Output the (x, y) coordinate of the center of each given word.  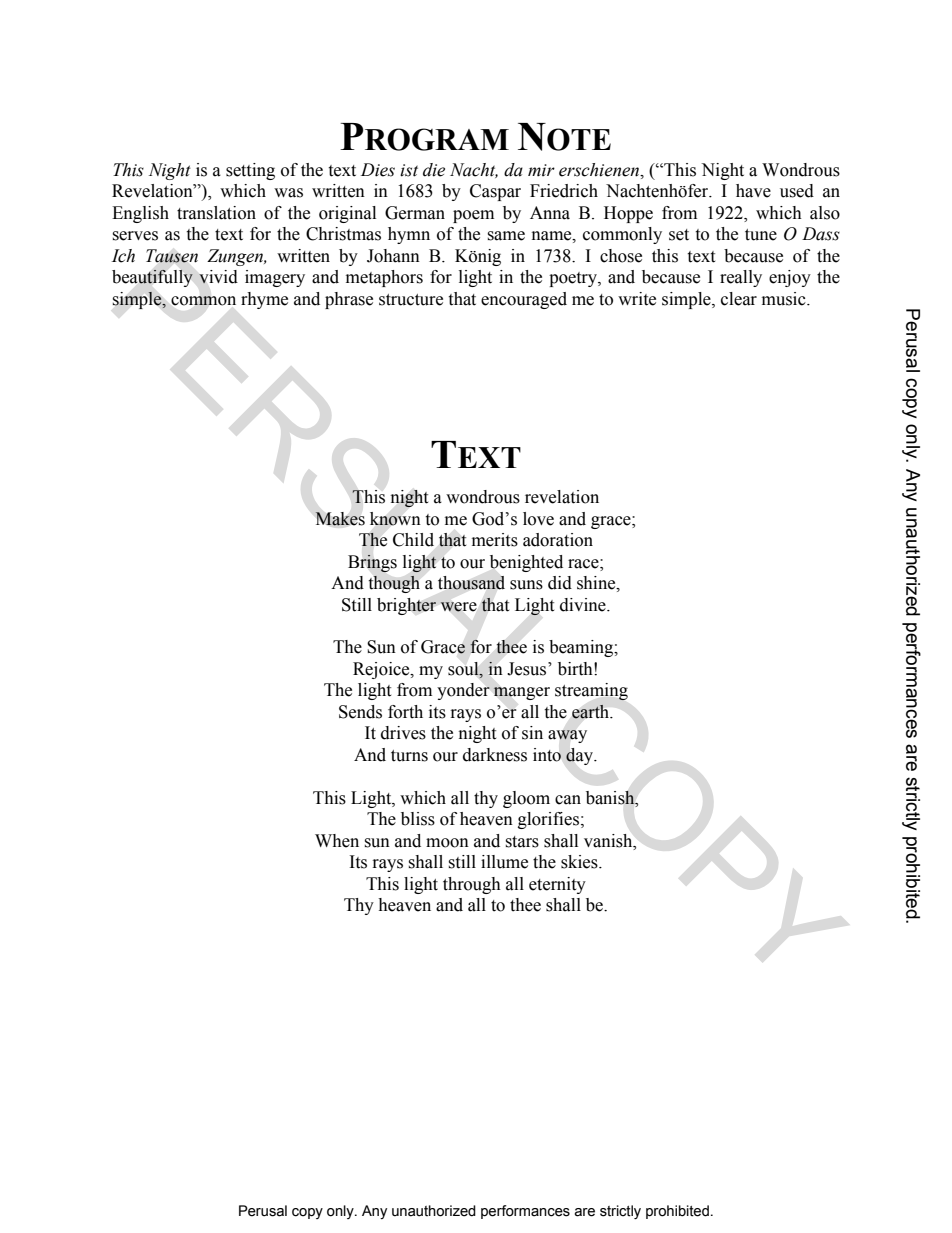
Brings (372, 563)
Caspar (495, 192)
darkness (495, 755)
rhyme (264, 300)
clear (739, 299)
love (538, 519)
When (337, 841)
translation (216, 213)
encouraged (524, 300)
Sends (360, 712)
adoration (558, 540)
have (753, 191)
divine (584, 605)
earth (592, 711)
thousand (471, 583)
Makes (340, 519)
